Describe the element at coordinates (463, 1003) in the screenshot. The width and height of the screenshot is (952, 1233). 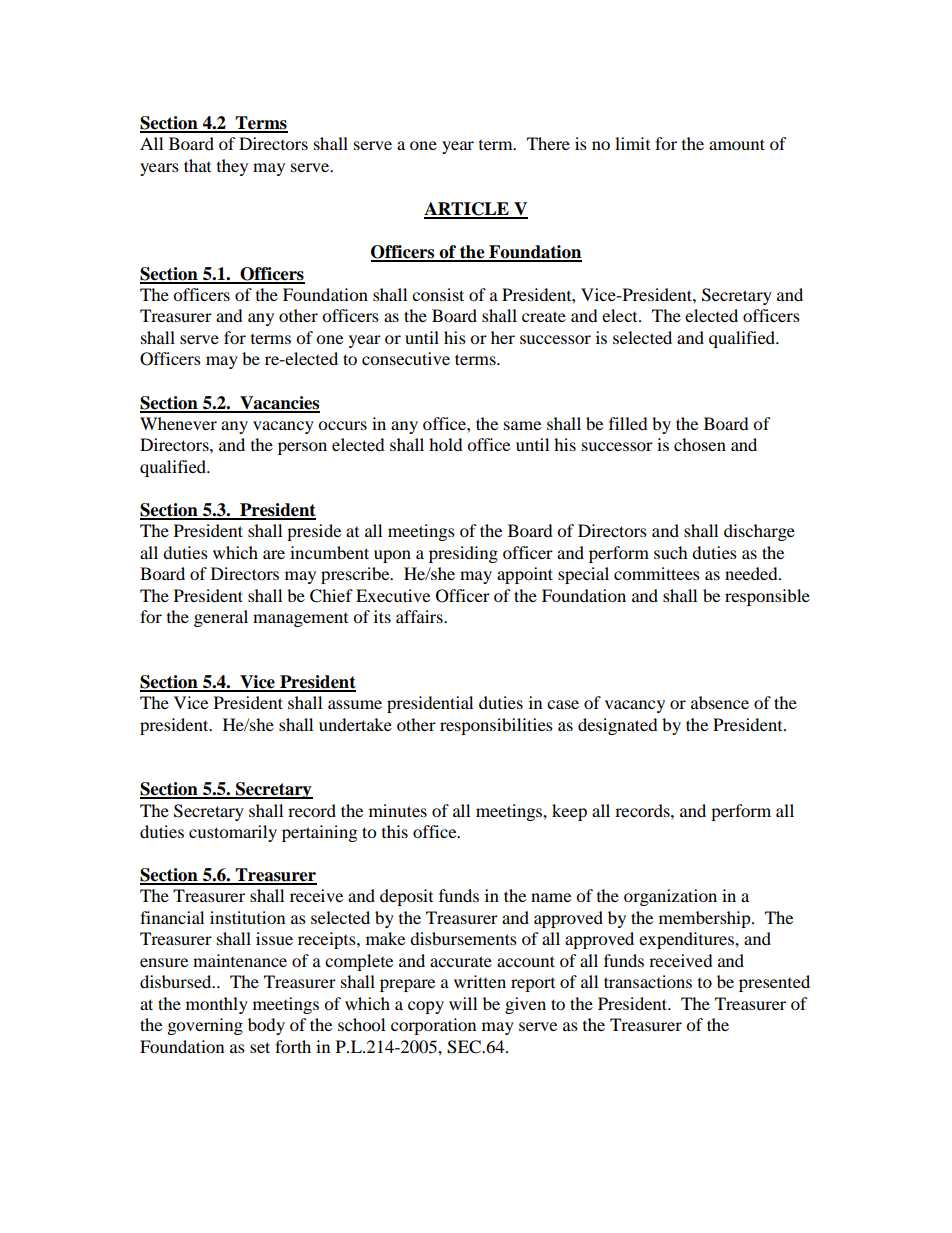
I see `will` at that location.
